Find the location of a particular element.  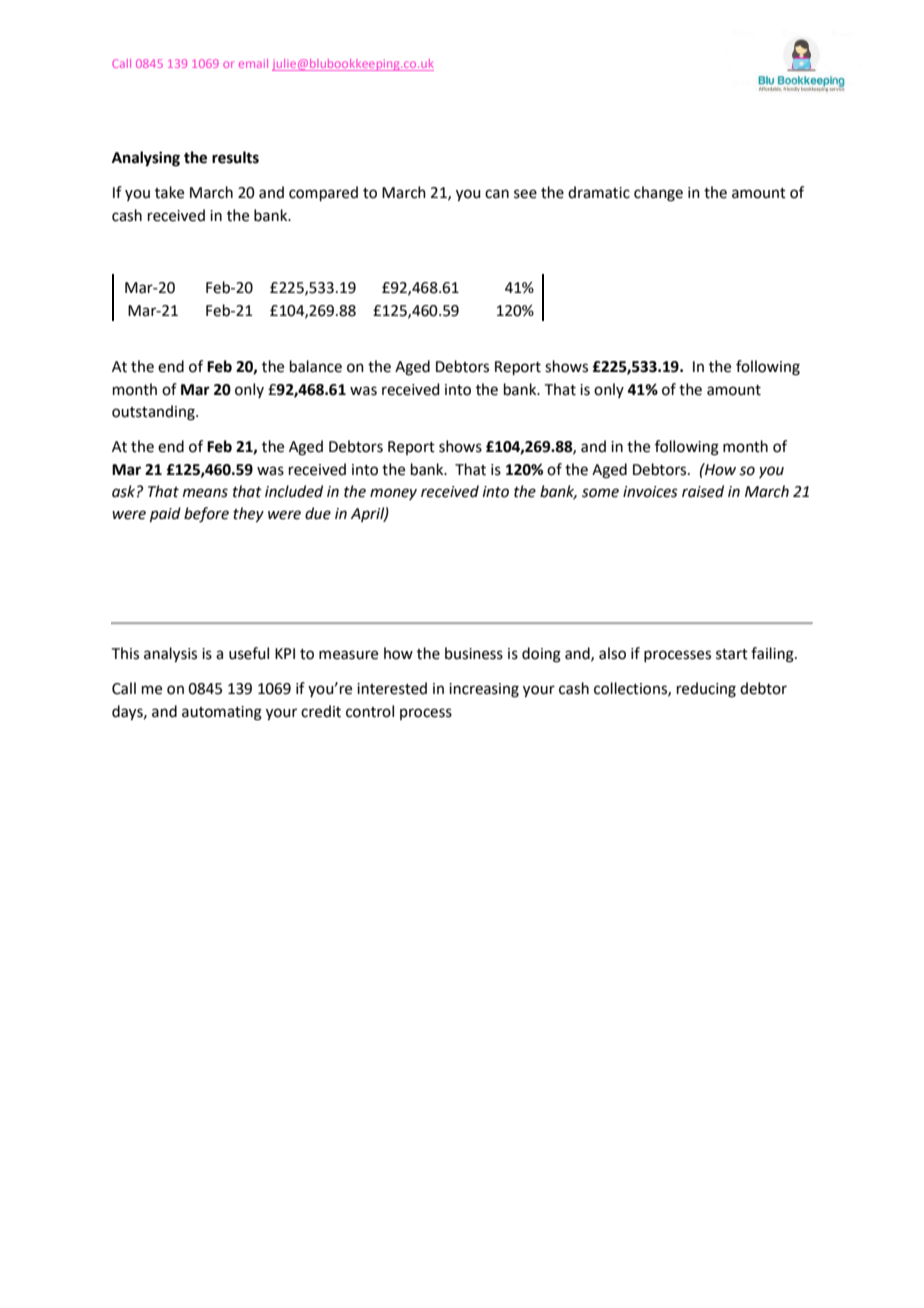

change is located at coordinates (658, 194).
